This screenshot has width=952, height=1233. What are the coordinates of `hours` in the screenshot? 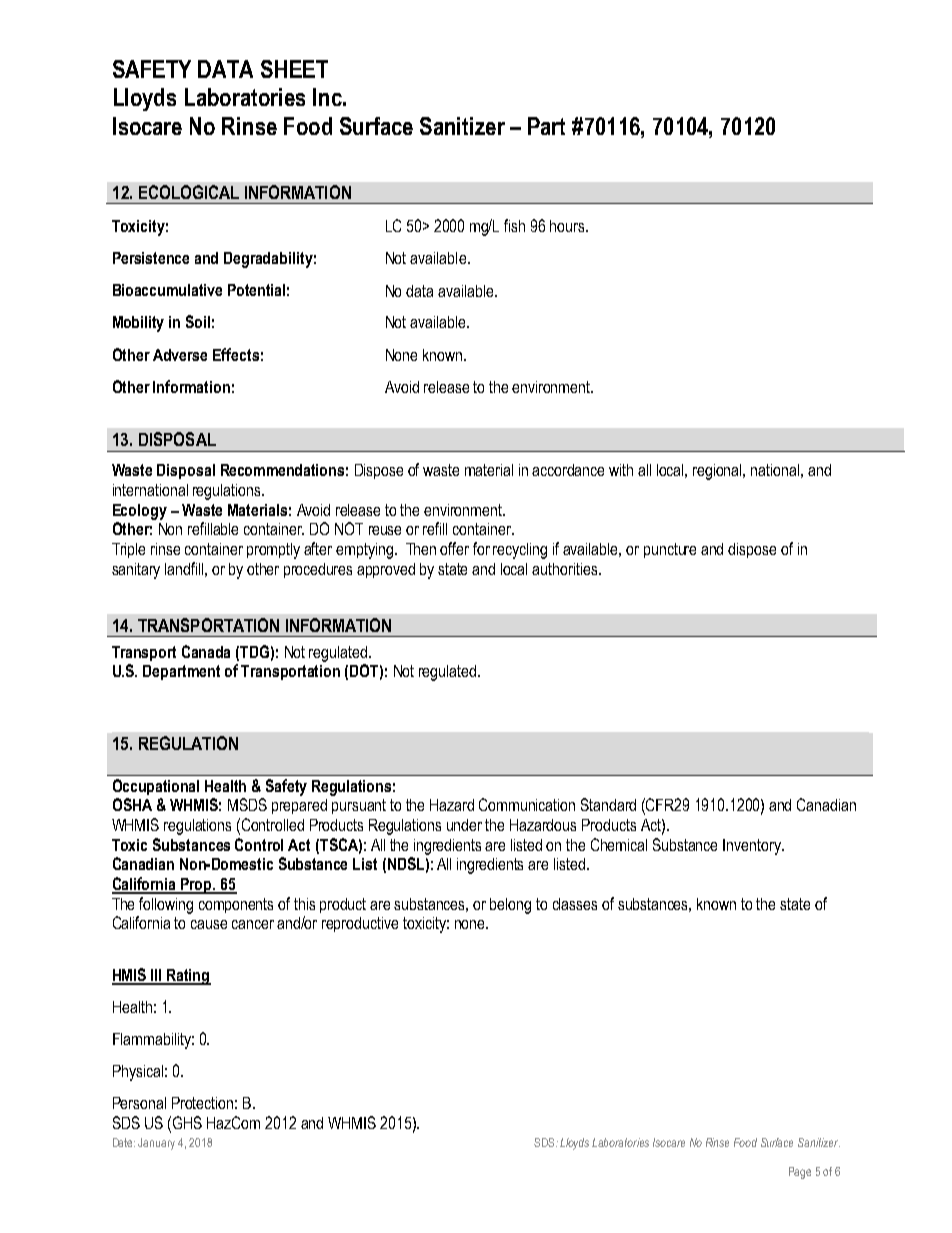 It's located at (568, 226).
